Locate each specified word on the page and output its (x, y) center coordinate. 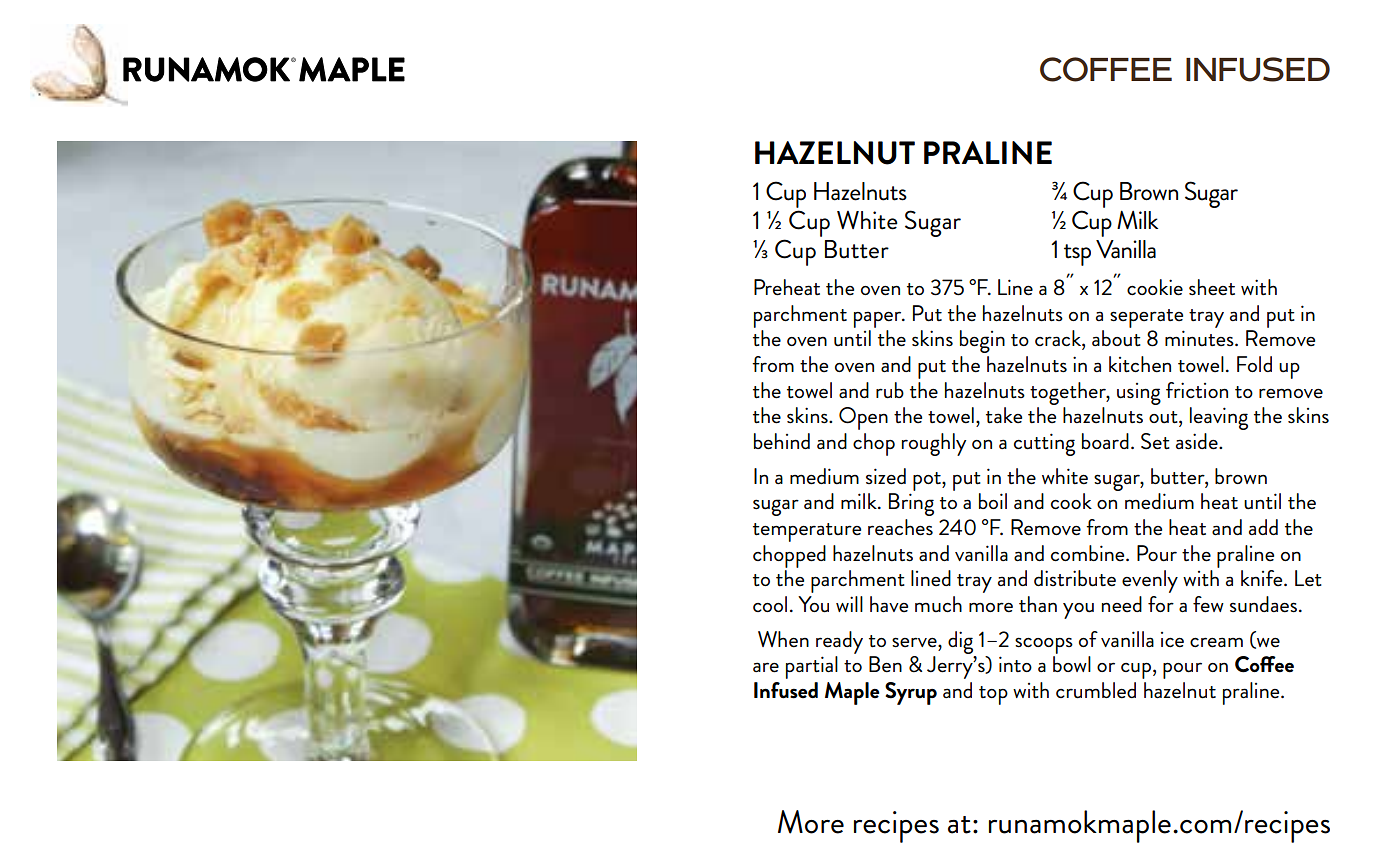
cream (1216, 642)
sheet (1212, 287)
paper (879, 319)
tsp (1077, 255)
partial (812, 667)
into (1015, 664)
